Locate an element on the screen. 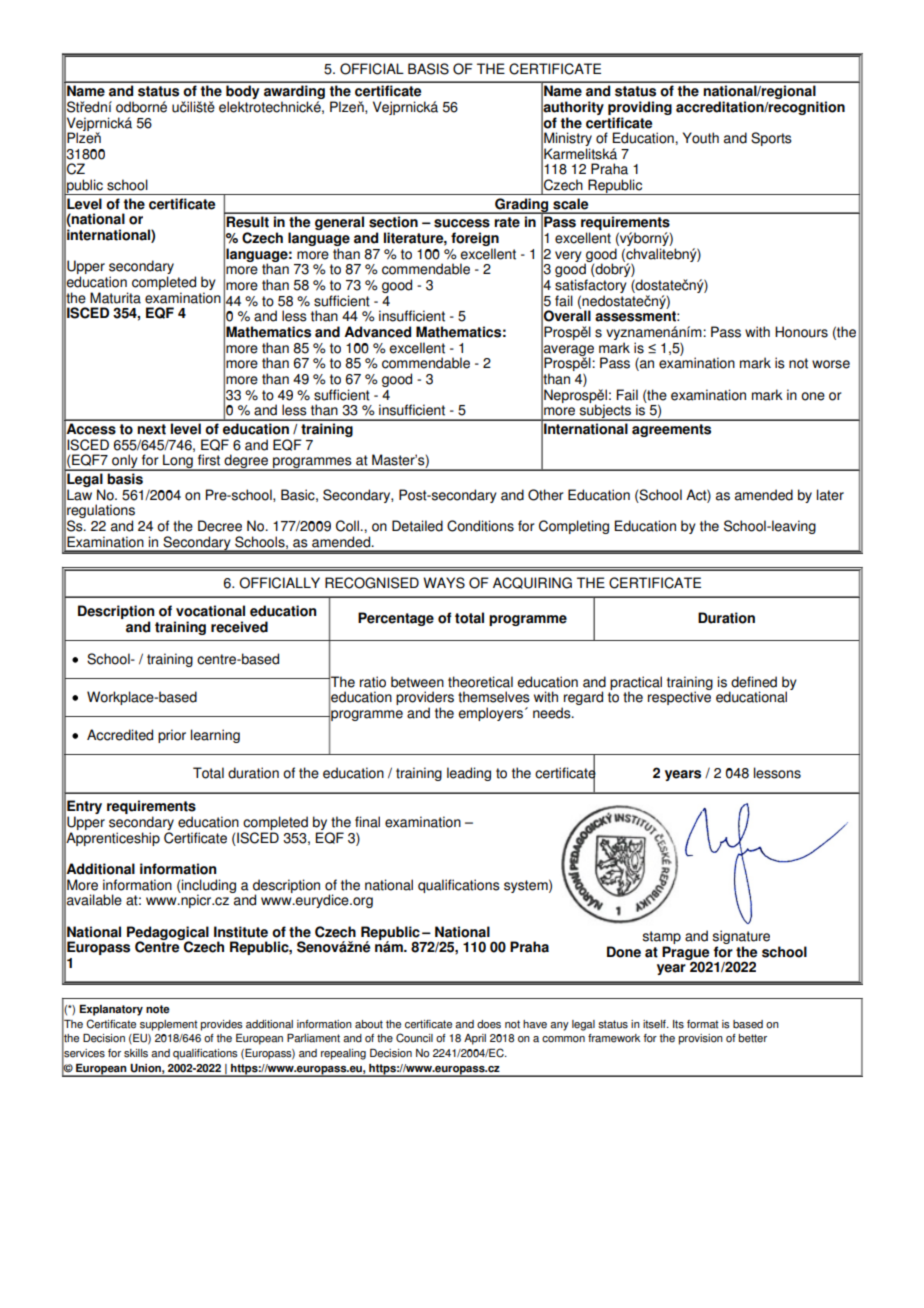 Image resolution: width=924 pixels, height=1308 pixels. WAYS is located at coordinates (444, 583).
